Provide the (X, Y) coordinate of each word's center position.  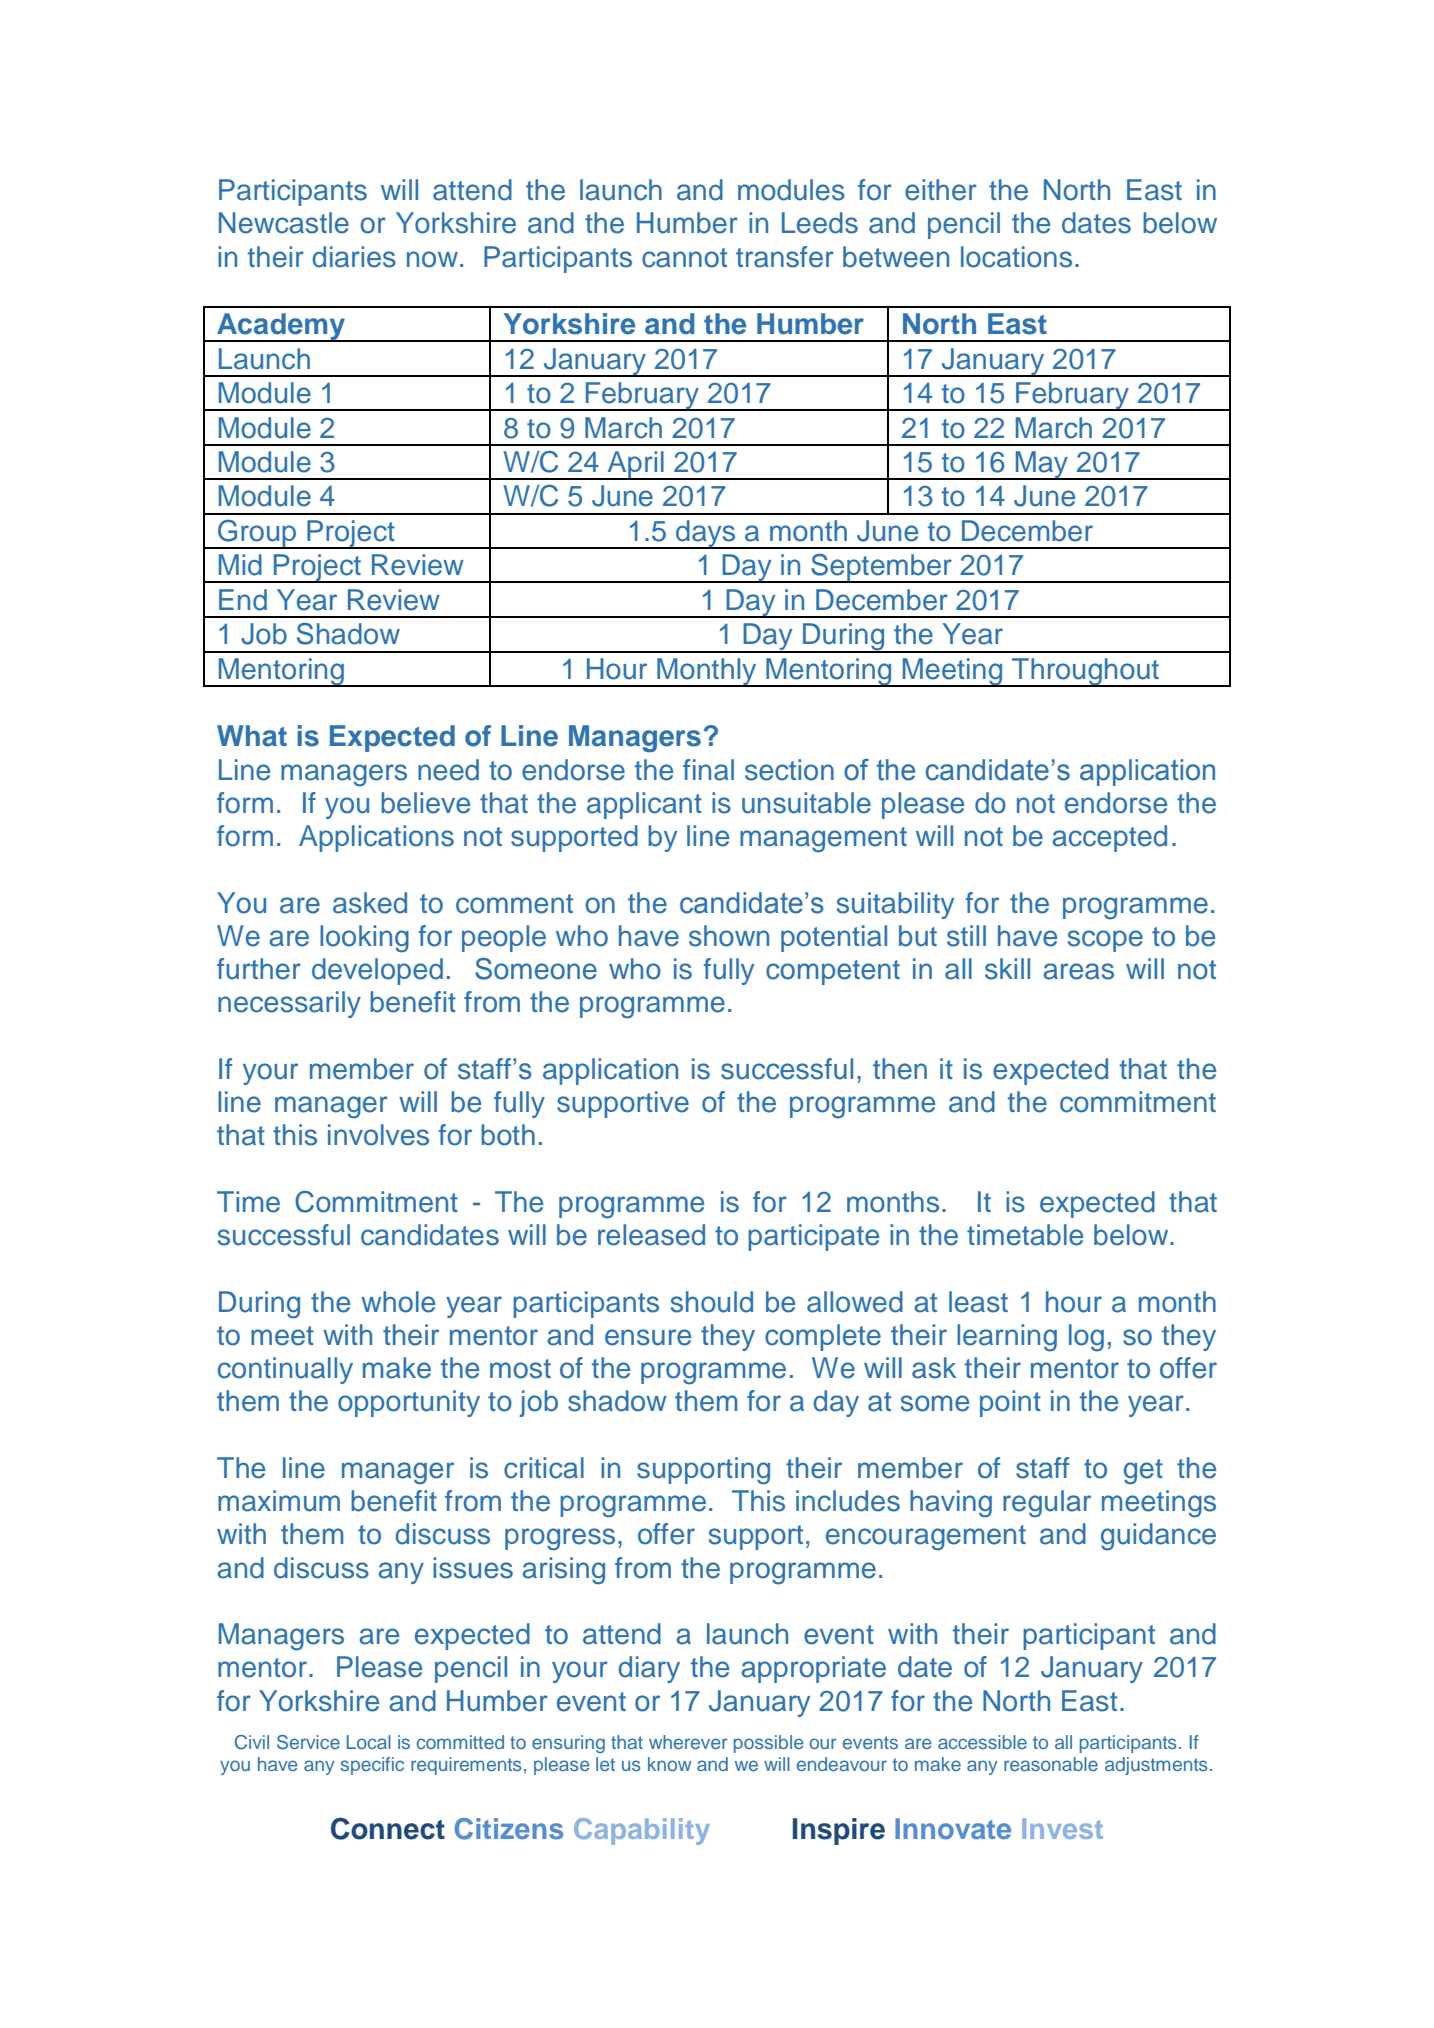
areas (1079, 971)
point (1010, 1403)
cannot (684, 258)
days (706, 534)
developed (377, 971)
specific (372, 1766)
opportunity (409, 1403)
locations (1016, 257)
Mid (240, 565)
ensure (648, 1337)
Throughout (1085, 672)
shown (729, 936)
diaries (354, 257)
